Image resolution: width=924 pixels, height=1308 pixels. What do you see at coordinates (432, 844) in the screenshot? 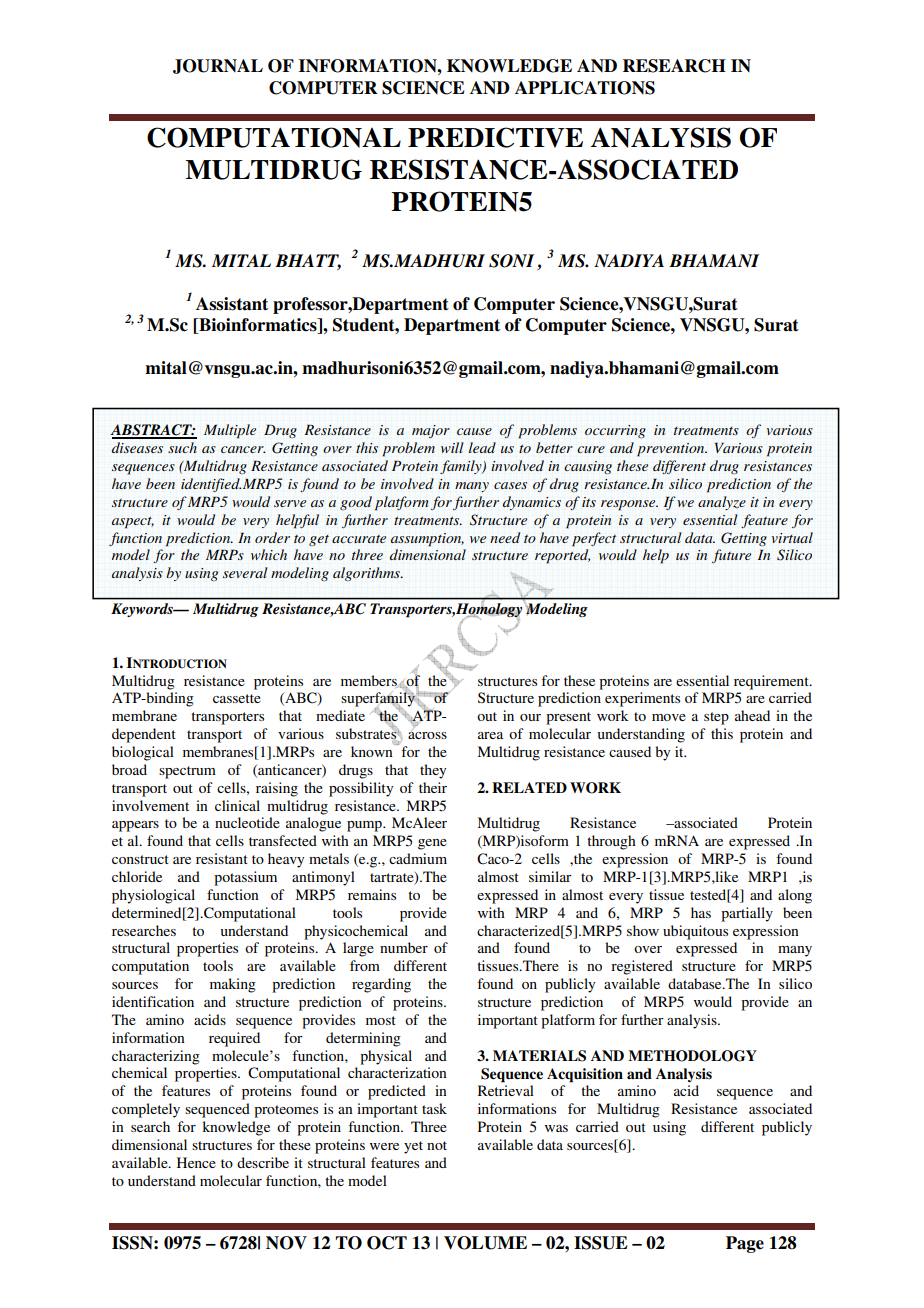
I see `gene` at bounding box center [432, 844].
